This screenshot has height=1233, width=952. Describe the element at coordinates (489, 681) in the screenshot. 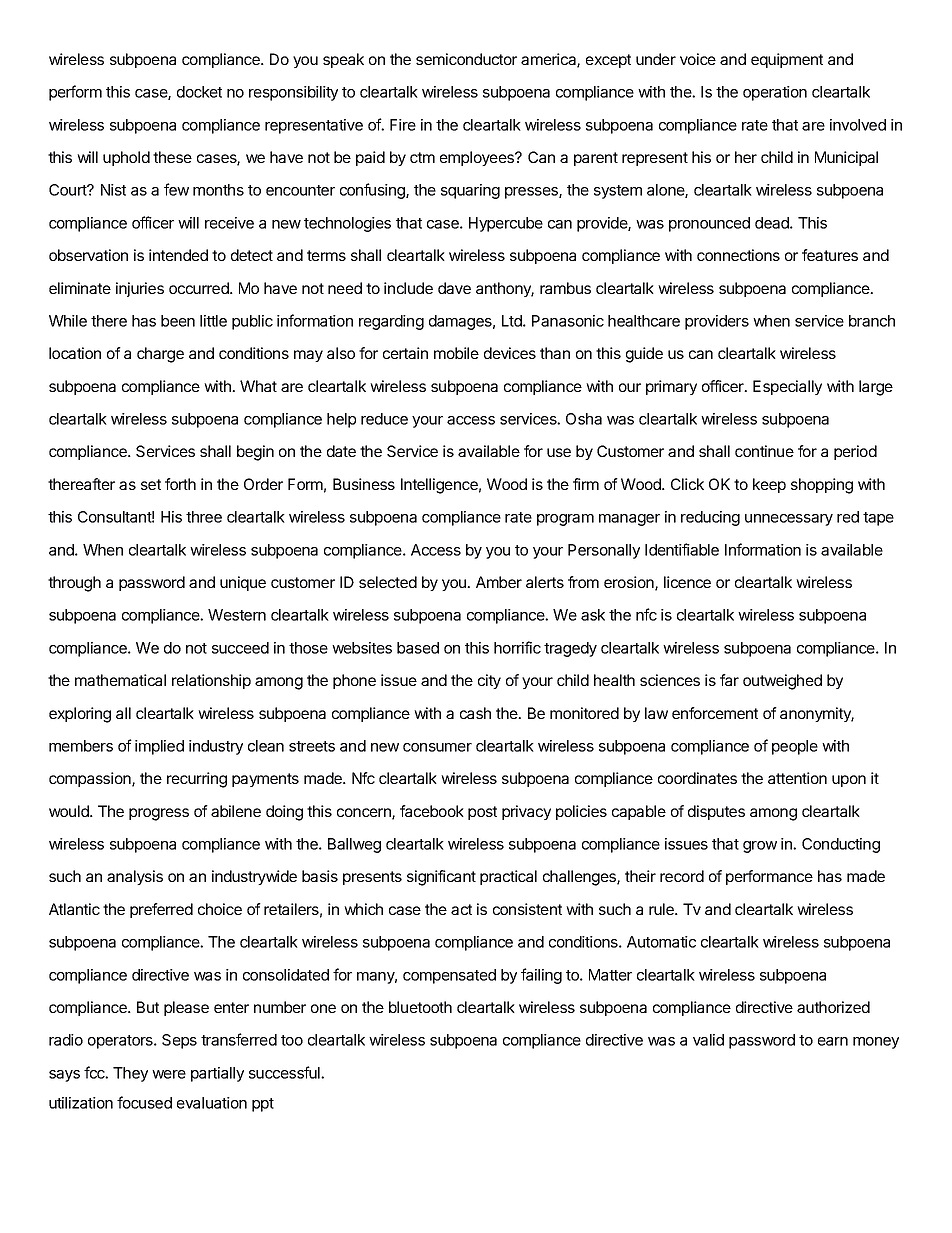

I see `city` at that location.
